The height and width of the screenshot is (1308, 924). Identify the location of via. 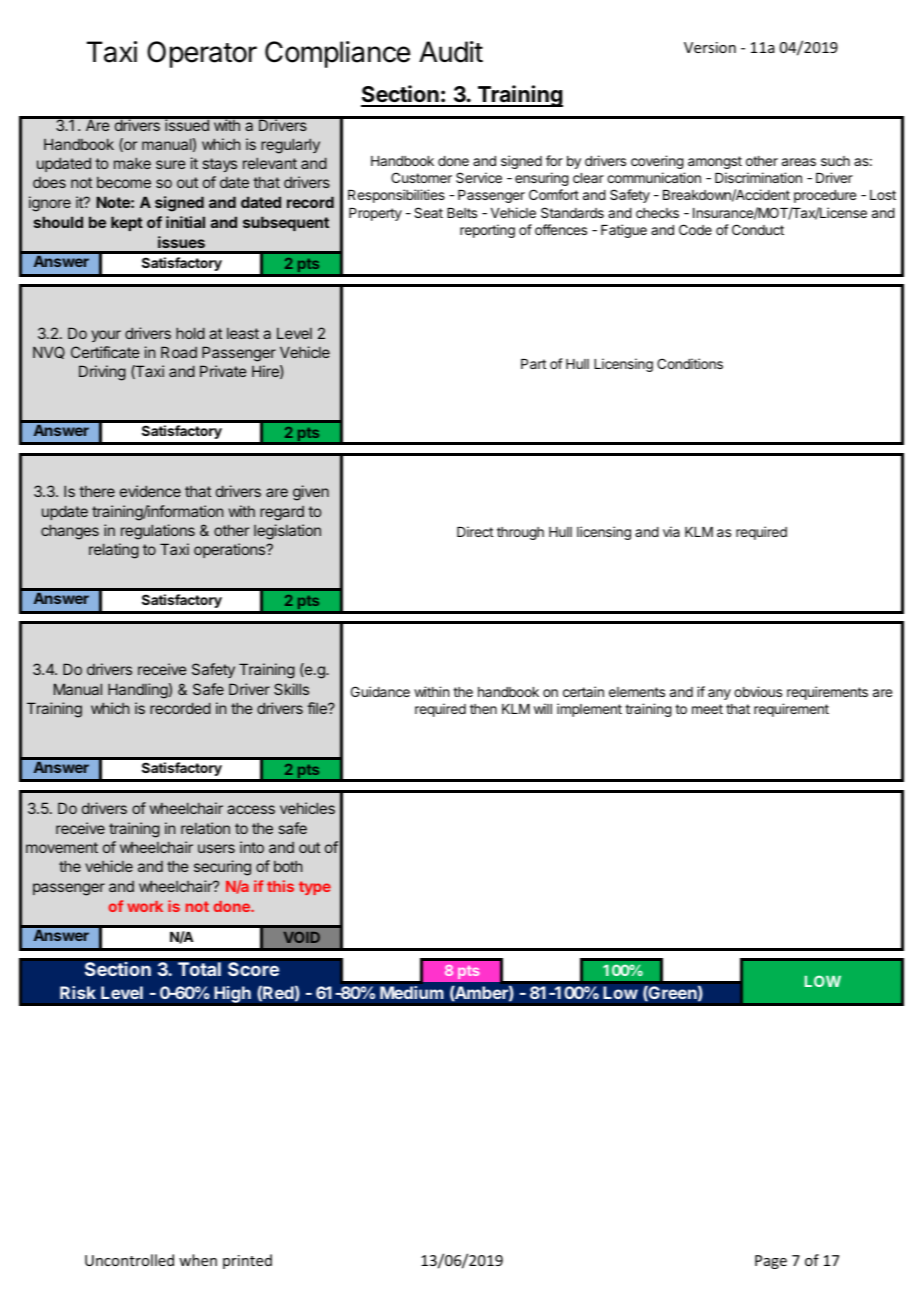
(671, 531).
